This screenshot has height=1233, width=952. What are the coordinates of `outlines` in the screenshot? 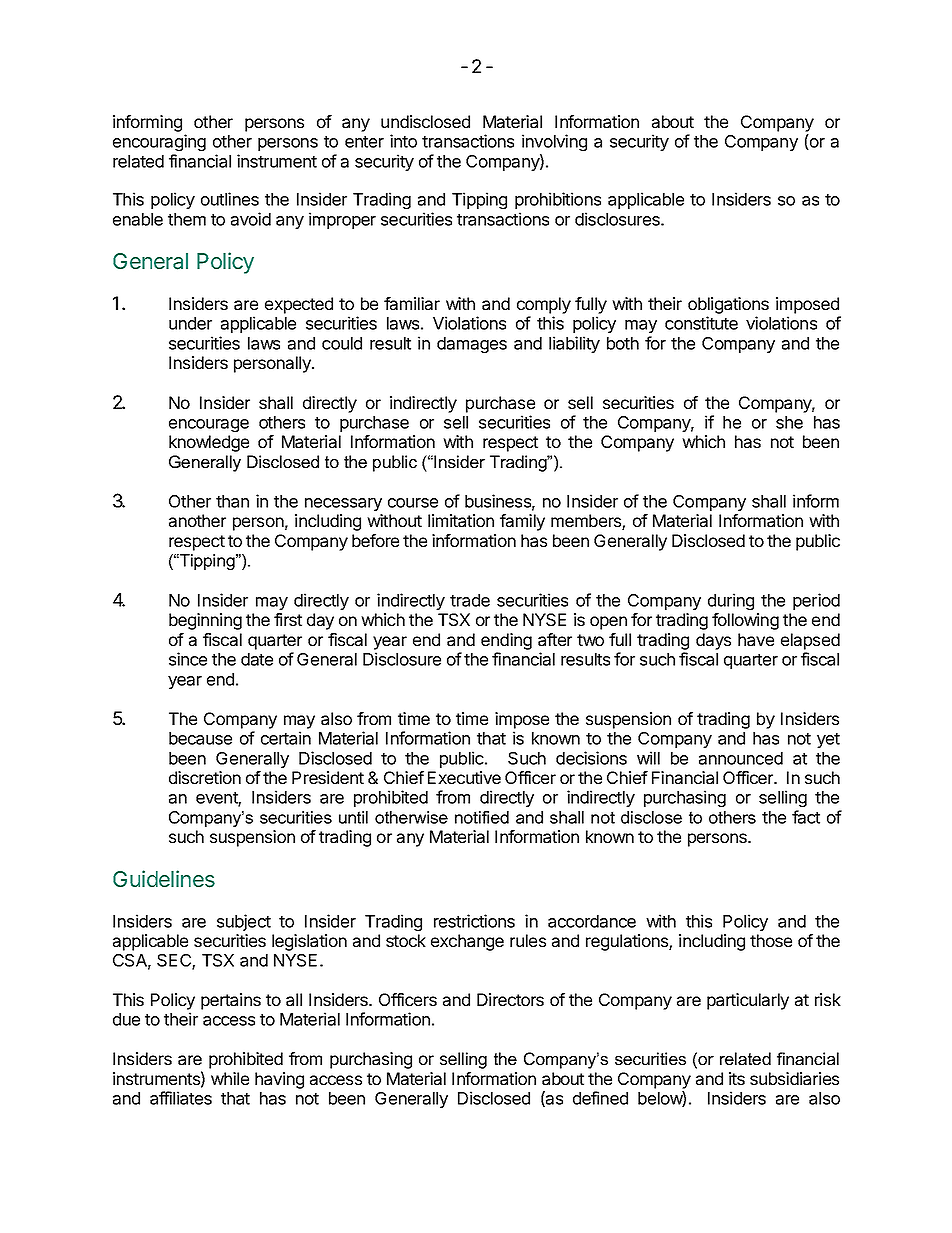 It's located at (230, 199).
